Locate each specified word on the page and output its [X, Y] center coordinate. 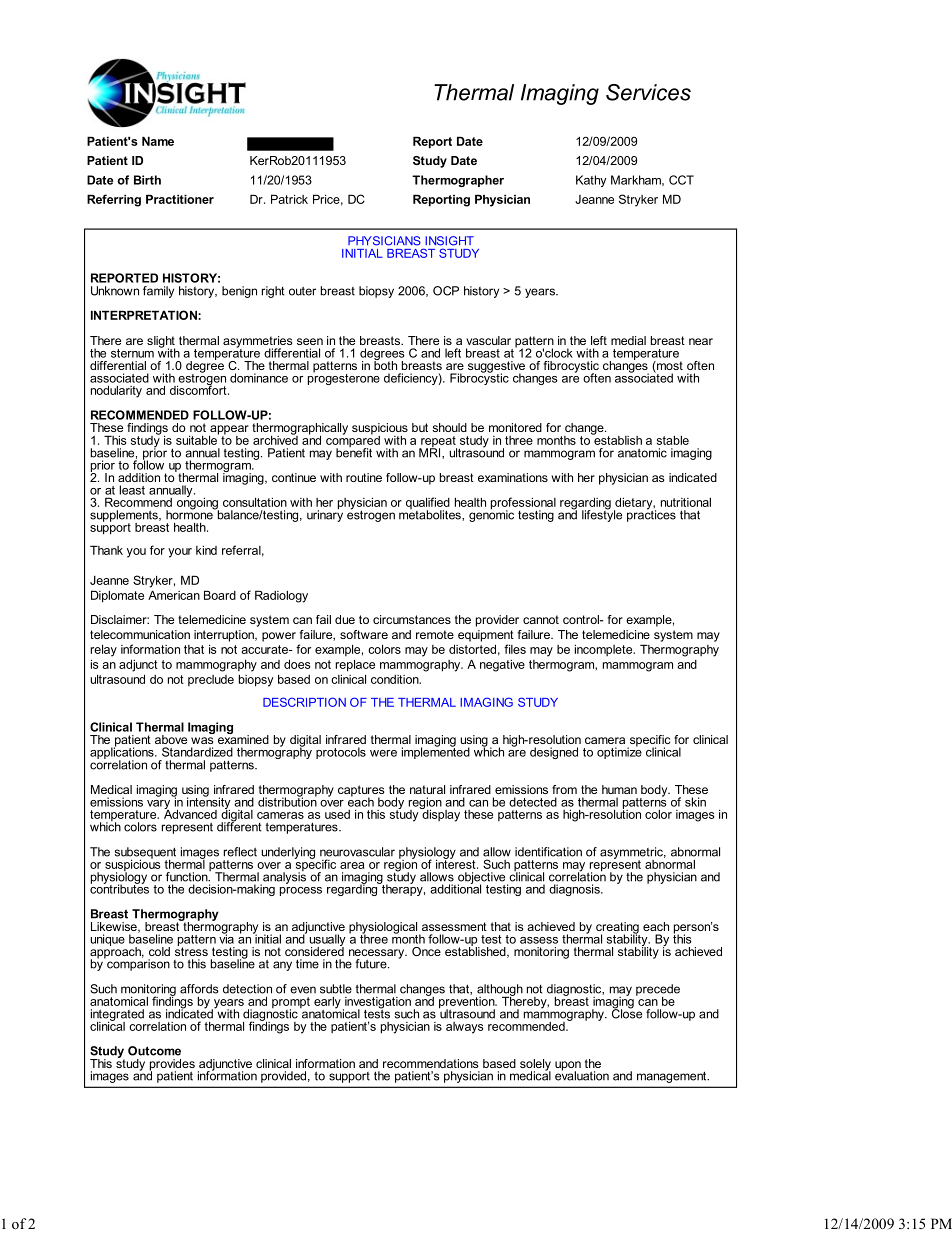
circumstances [412, 619]
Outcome [154, 1051]
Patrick [289, 199]
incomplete [605, 650]
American [174, 595]
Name [158, 141]
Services [648, 92]
